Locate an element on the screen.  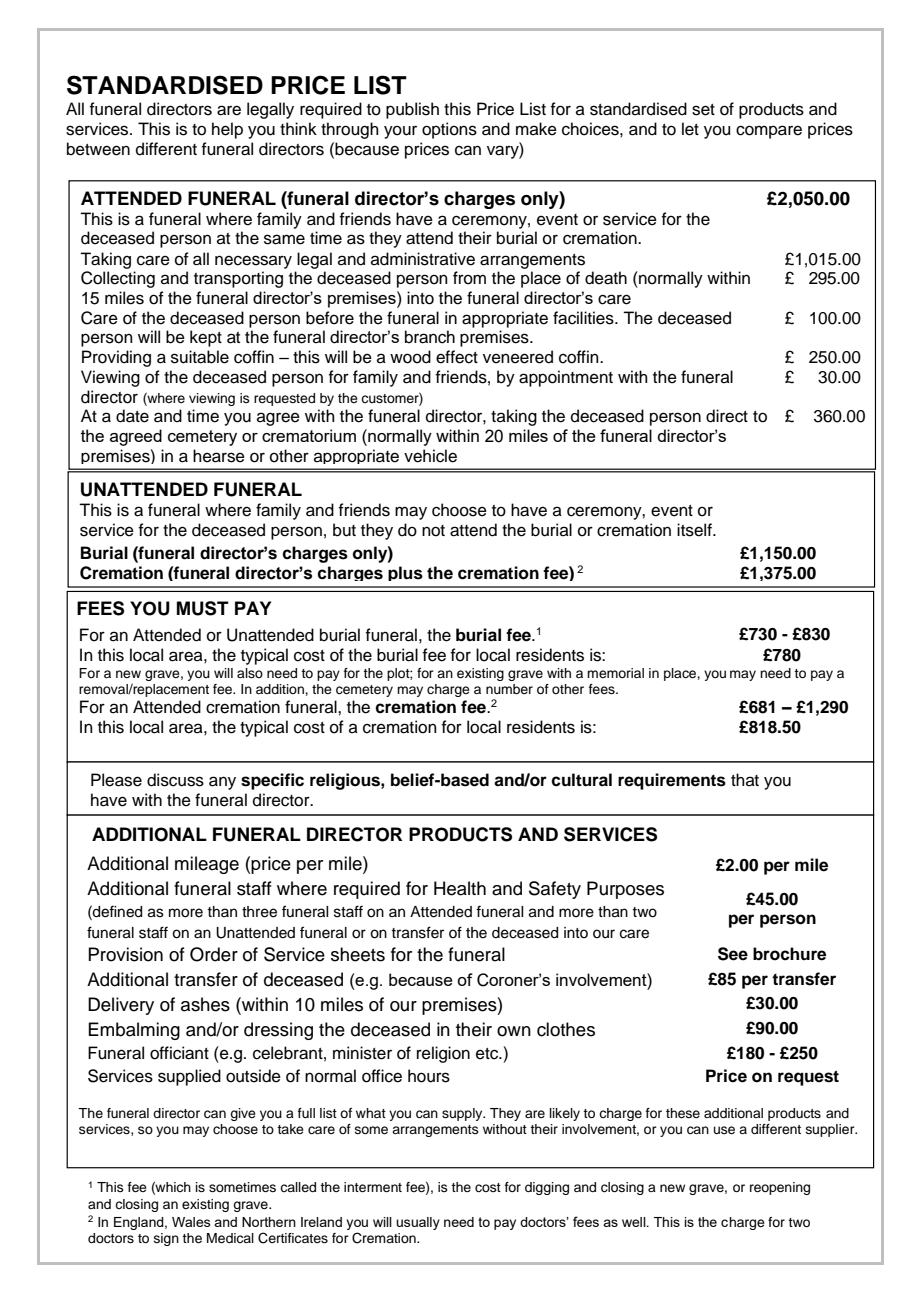
also is located at coordinates (250, 673).
